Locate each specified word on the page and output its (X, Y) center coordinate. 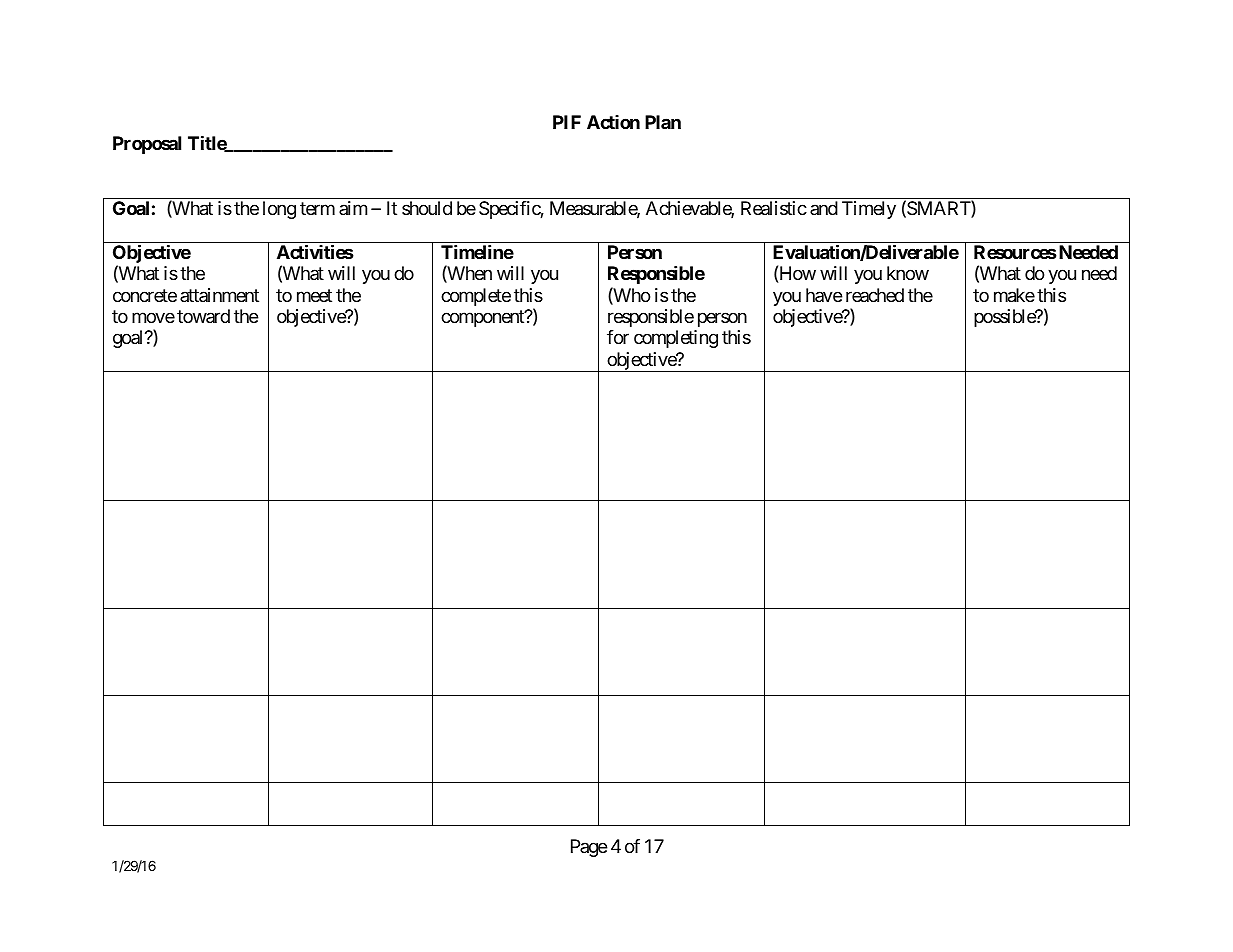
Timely (869, 210)
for (618, 337)
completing (676, 339)
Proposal (147, 145)
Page (589, 848)
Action (613, 122)
